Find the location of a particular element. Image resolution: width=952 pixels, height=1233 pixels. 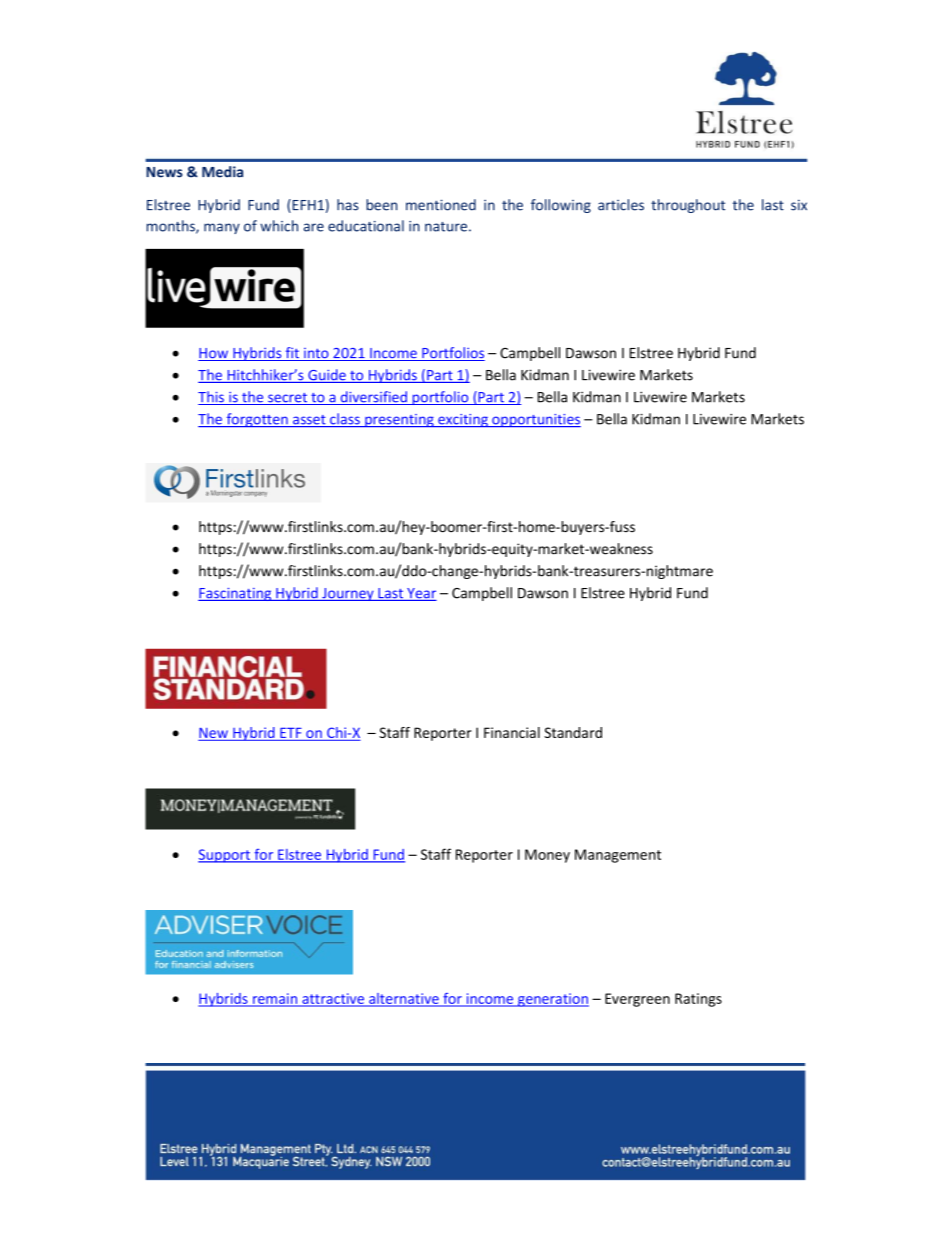

Standard is located at coordinates (573, 732).
